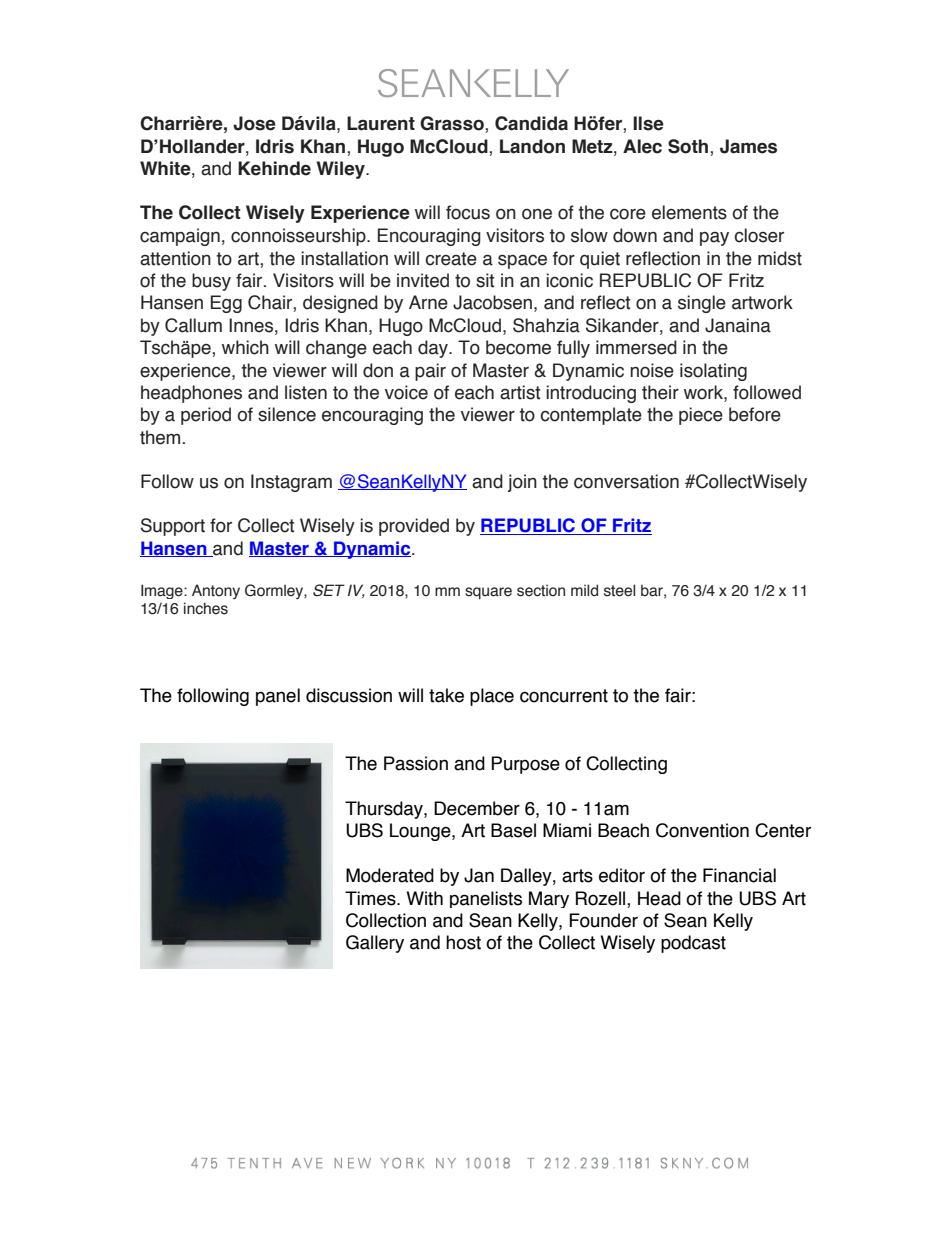  I want to click on Grasso, so click(453, 123).
